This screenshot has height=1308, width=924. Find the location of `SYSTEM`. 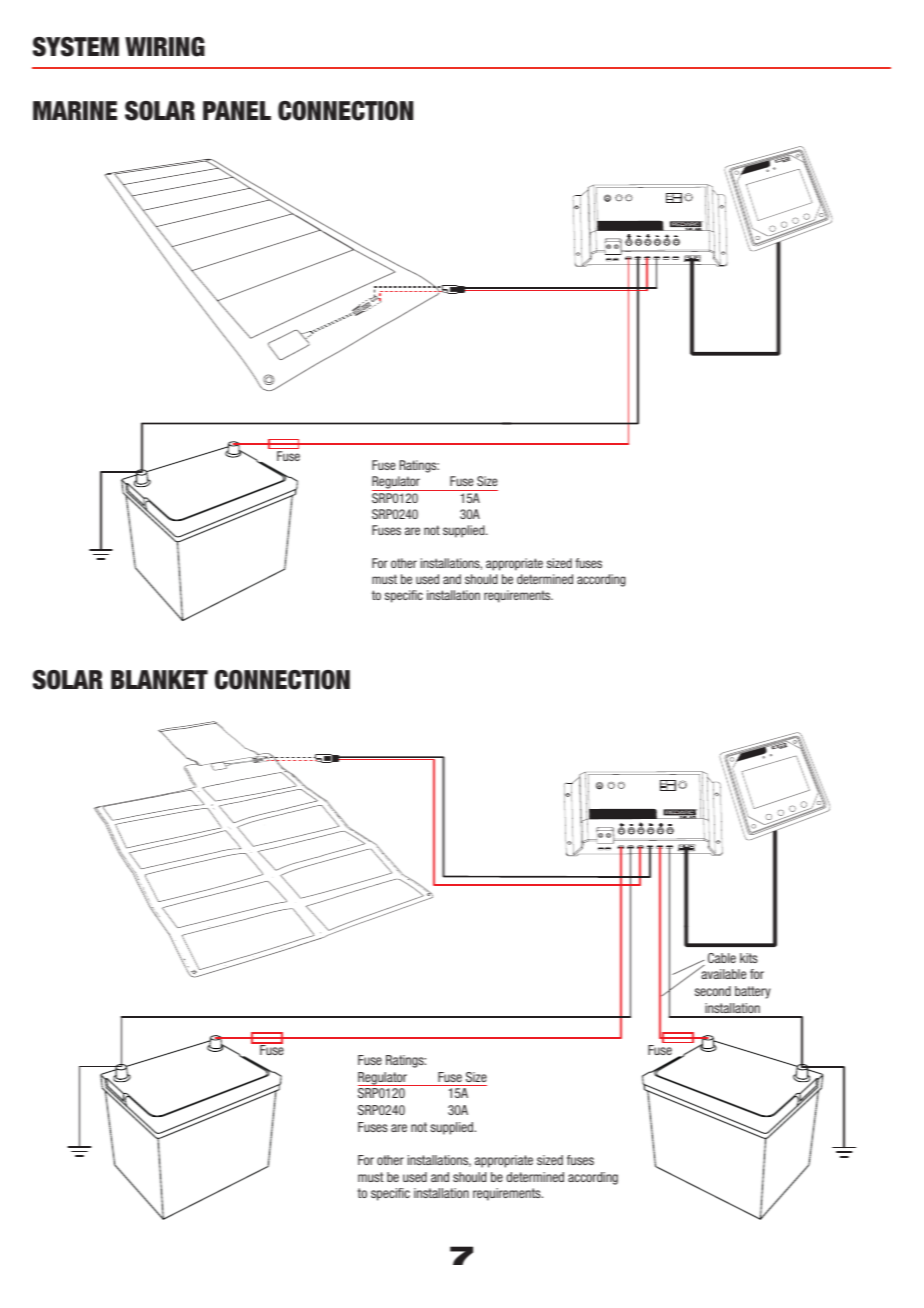

SYSTEM is located at coordinates (76, 47).
